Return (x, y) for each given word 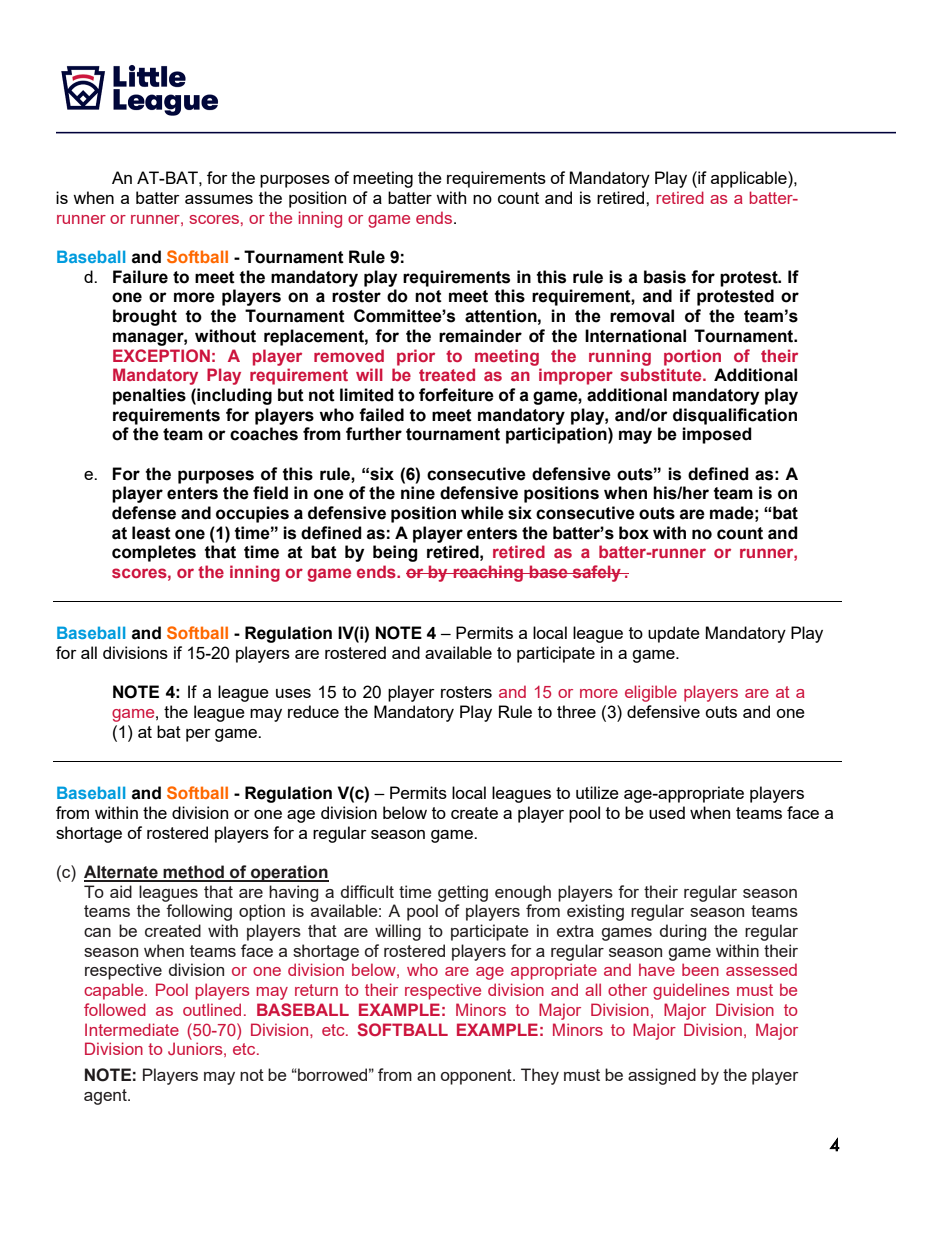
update (674, 634)
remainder (480, 336)
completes (154, 553)
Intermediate (132, 1029)
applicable (750, 179)
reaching (488, 573)
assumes (219, 199)
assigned (662, 1076)
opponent (477, 1077)
